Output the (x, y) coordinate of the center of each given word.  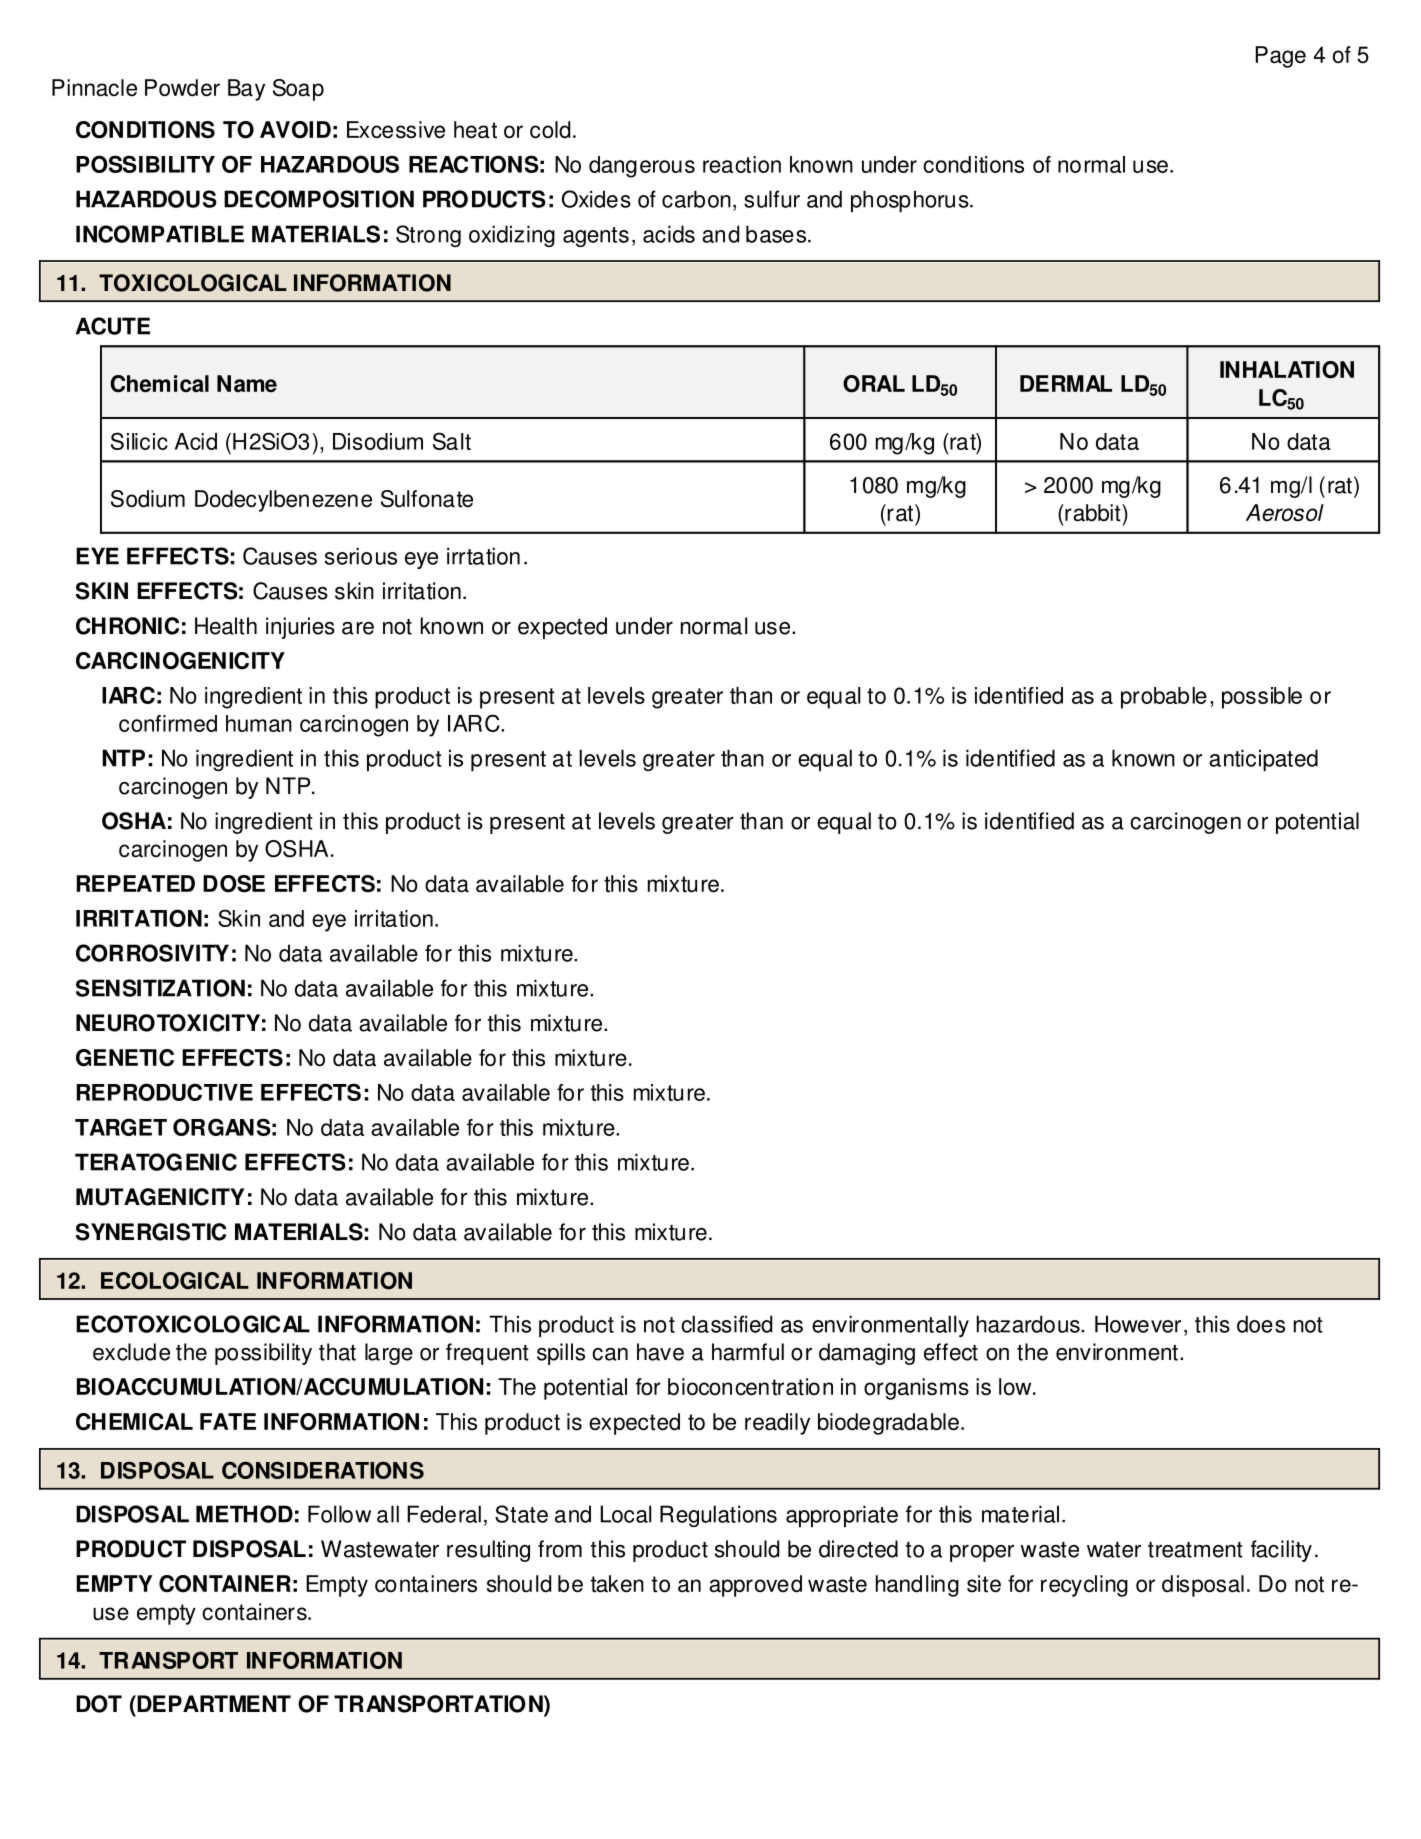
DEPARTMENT (213, 1703)
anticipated (1263, 760)
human (259, 723)
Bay (246, 90)
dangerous (642, 167)
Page (1281, 57)
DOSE (234, 884)
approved (755, 1586)
